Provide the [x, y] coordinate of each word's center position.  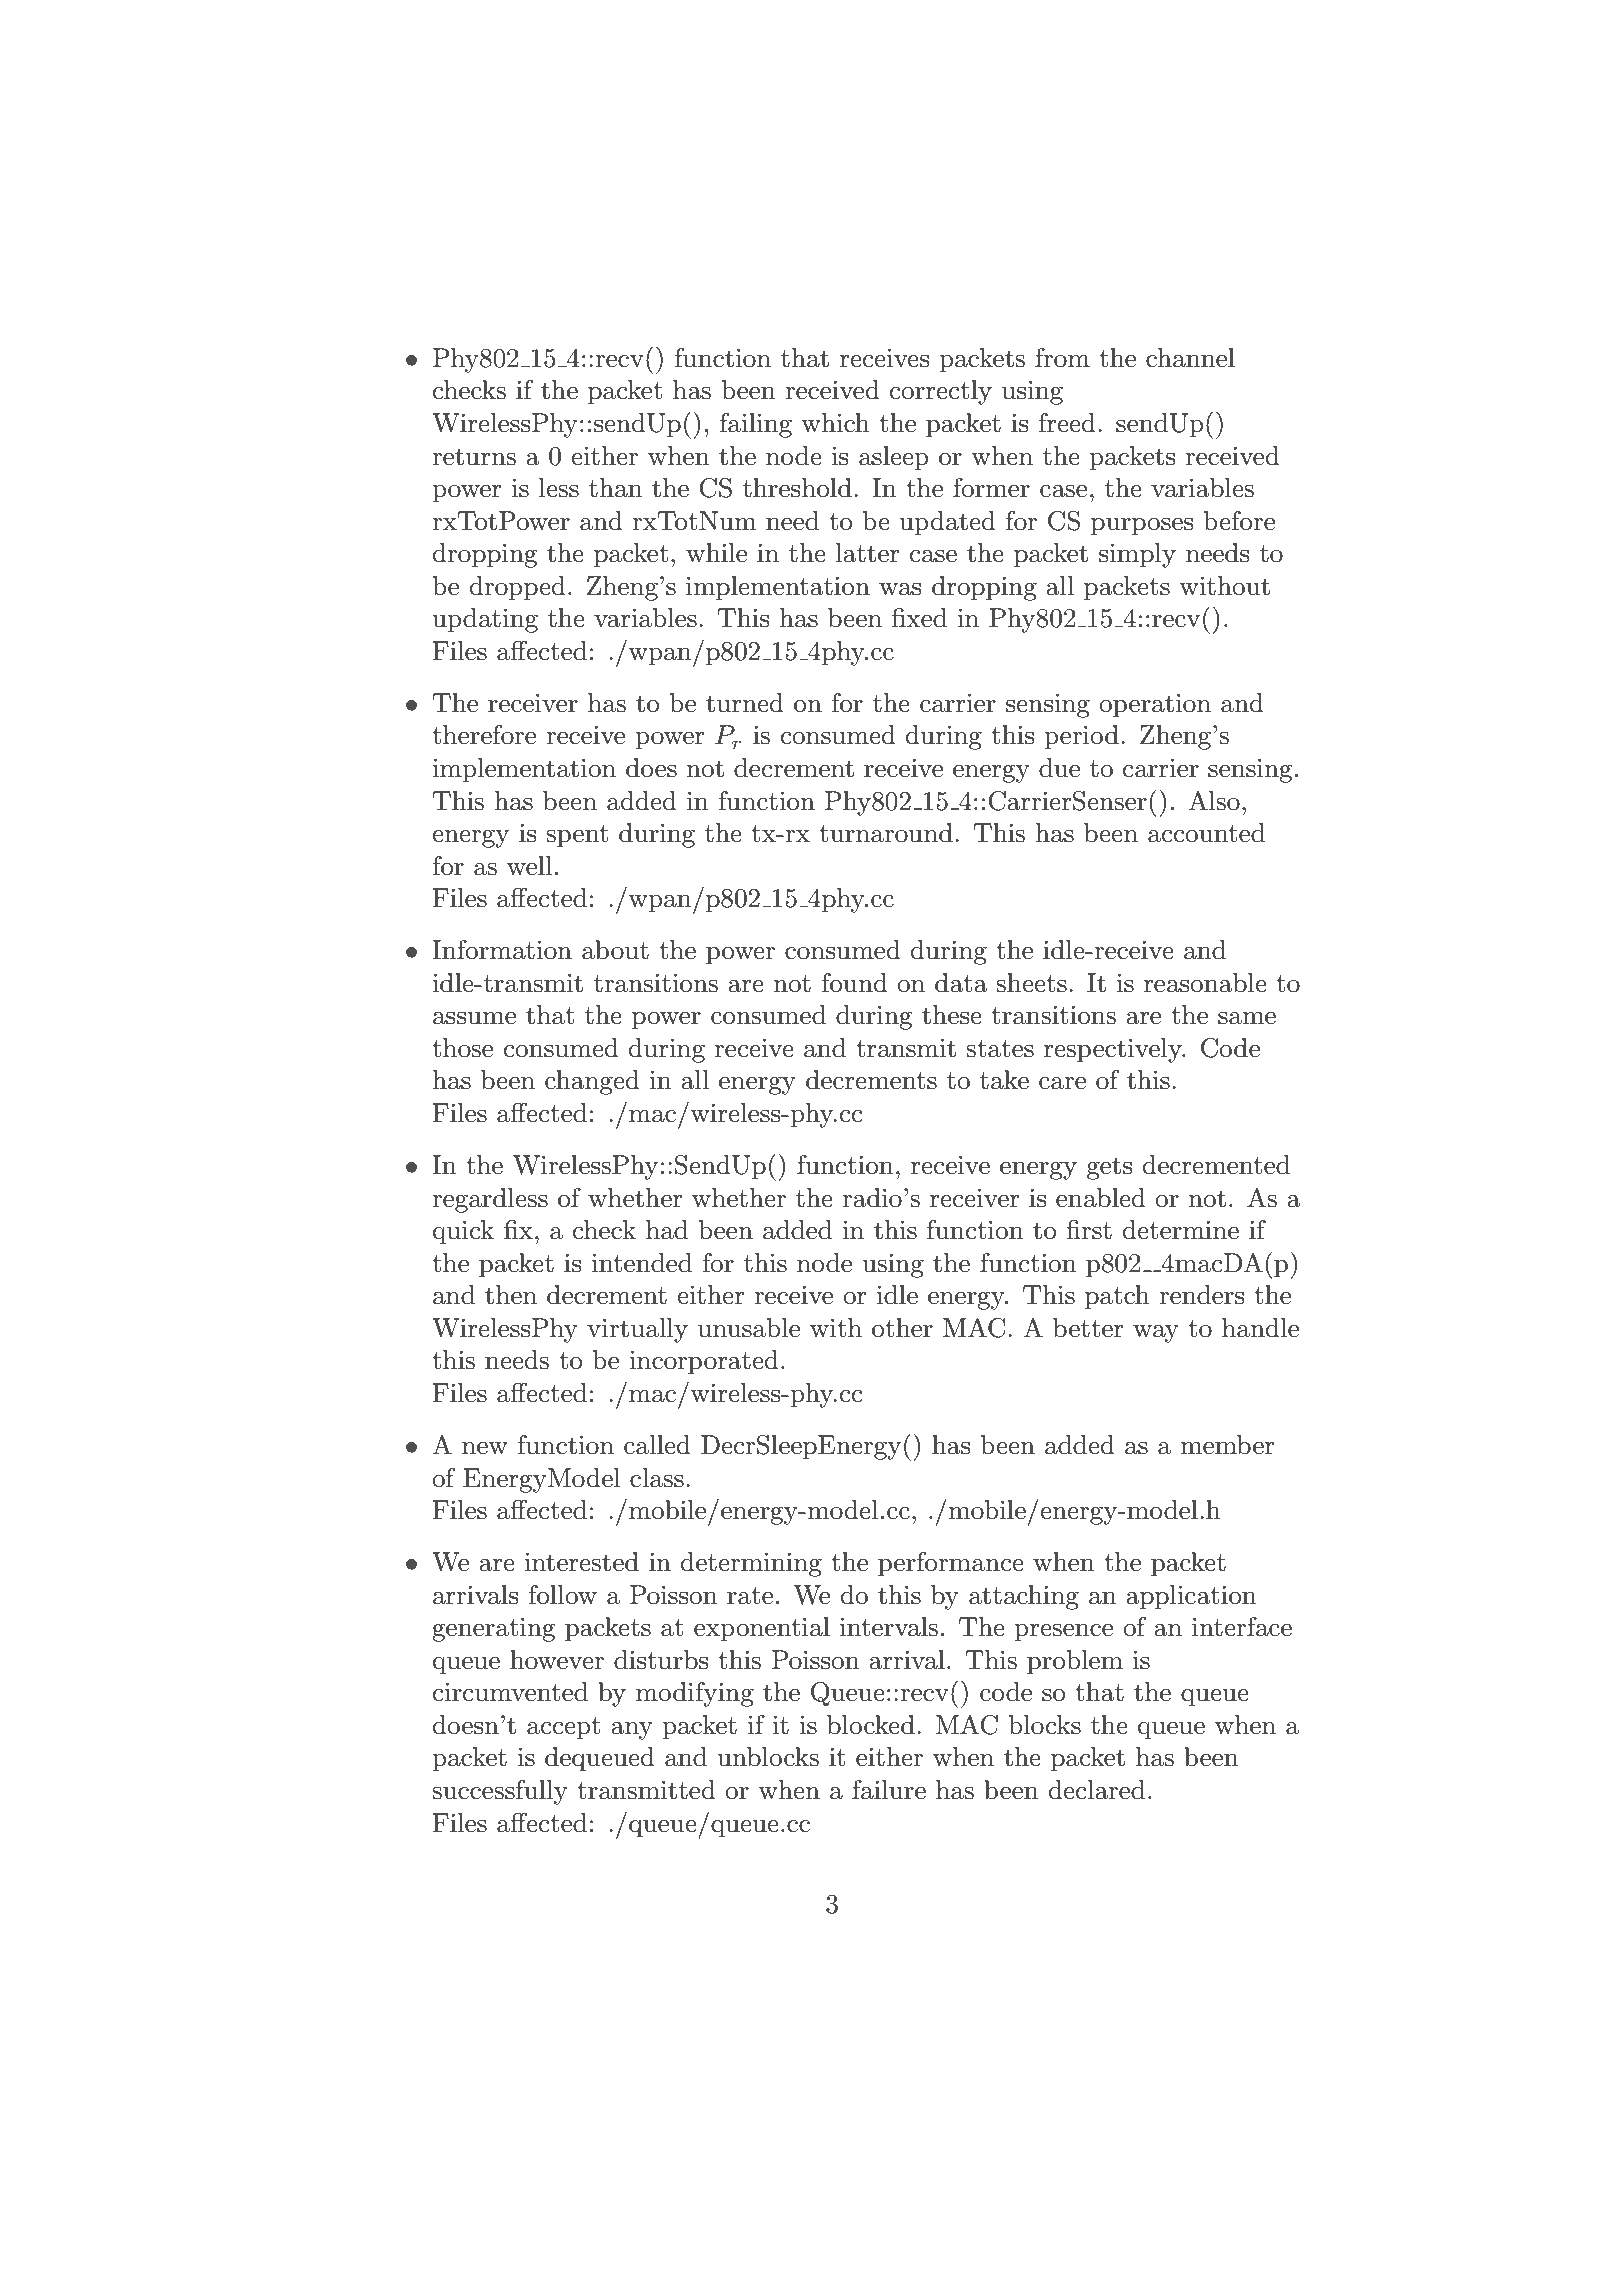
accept [563, 1728]
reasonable [1205, 983]
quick [463, 1232]
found [855, 983]
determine [1181, 1230]
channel [1190, 358]
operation [1155, 706]
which [836, 423]
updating [485, 620]
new [485, 1448]
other [902, 1328]
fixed [919, 618]
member [1227, 1445]
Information [502, 950]
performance [951, 1564]
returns [474, 457]
